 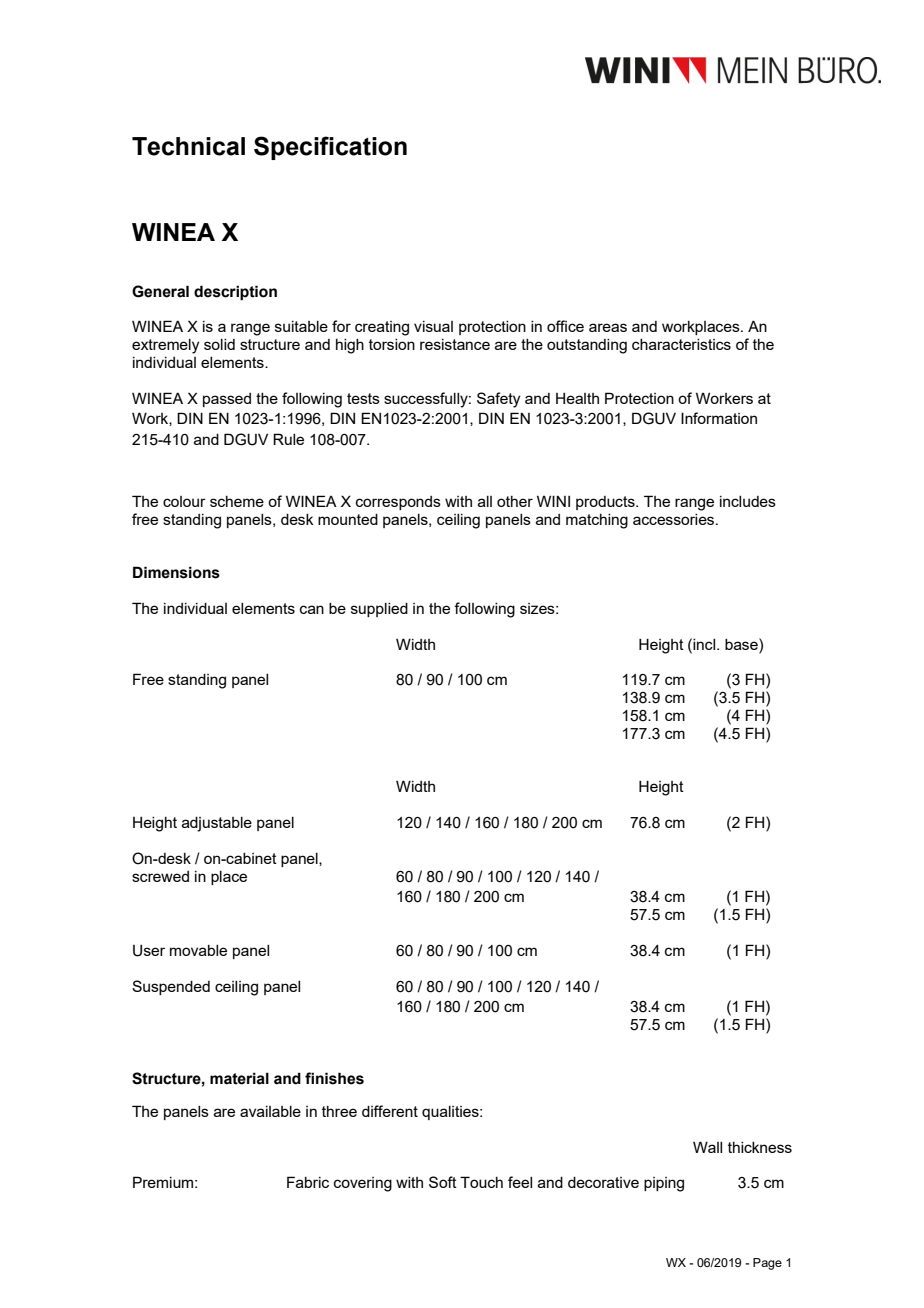 I want to click on Fabric, so click(x=308, y=1182).
